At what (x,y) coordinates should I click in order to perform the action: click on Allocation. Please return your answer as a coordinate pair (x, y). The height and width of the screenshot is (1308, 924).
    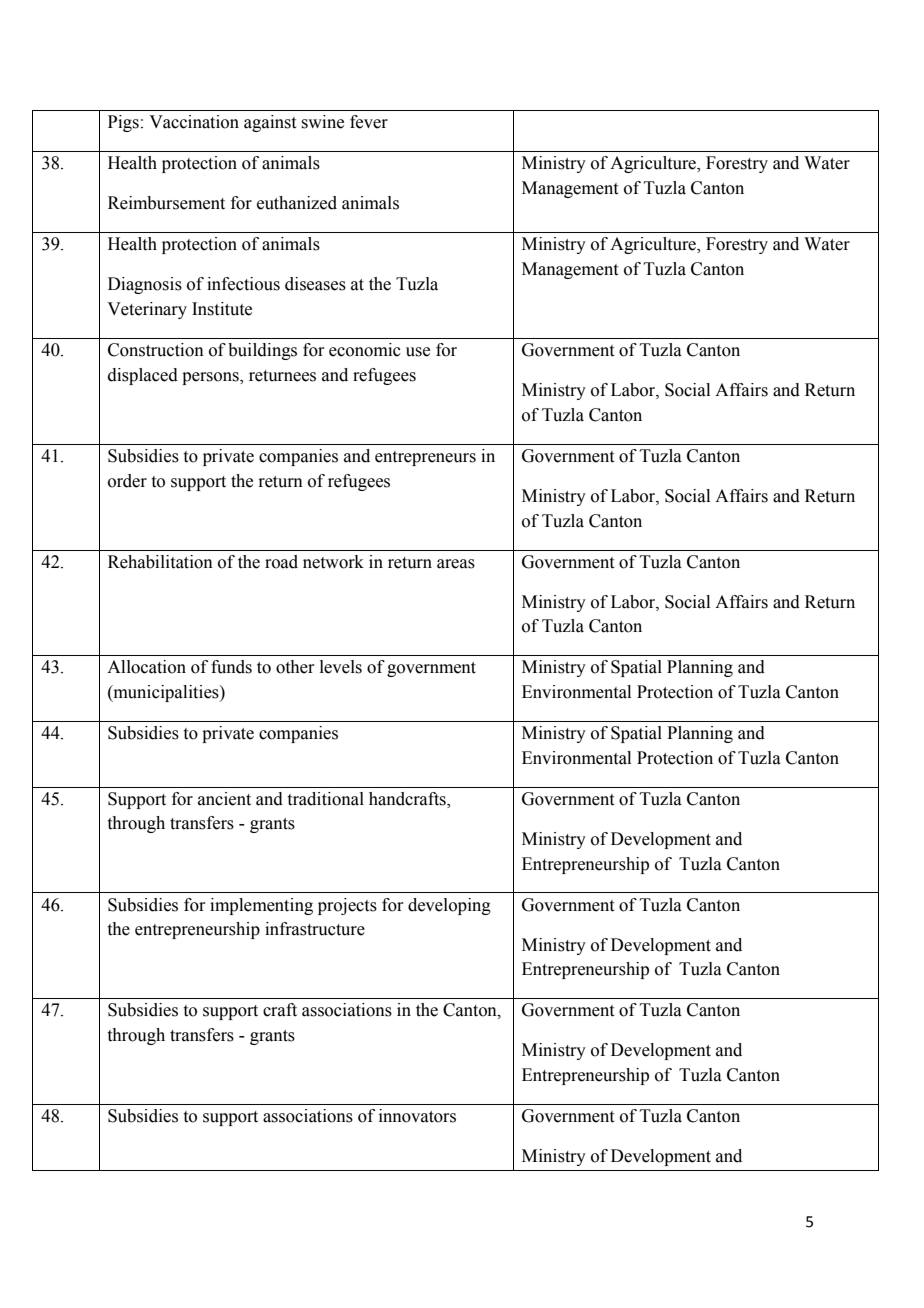
    Looking at the image, I should click on (146, 667).
